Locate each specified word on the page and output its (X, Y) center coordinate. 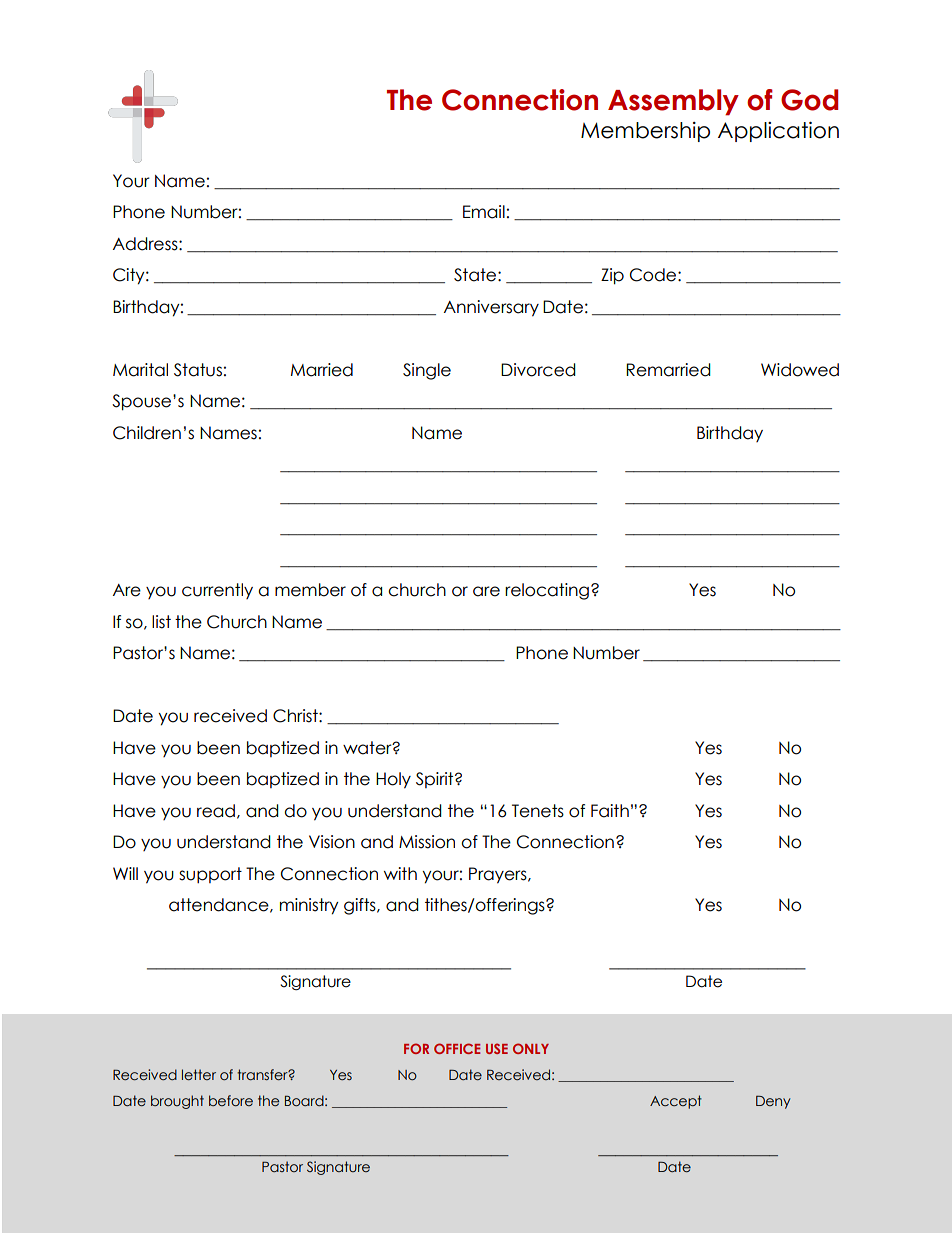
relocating (547, 591)
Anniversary (491, 308)
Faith (610, 811)
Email (484, 212)
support (210, 875)
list (161, 622)
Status (198, 370)
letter (199, 1074)
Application (778, 131)
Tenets (538, 811)
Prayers (499, 875)
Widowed (800, 370)
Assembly (673, 102)
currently (217, 591)
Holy (393, 780)
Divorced (538, 370)
